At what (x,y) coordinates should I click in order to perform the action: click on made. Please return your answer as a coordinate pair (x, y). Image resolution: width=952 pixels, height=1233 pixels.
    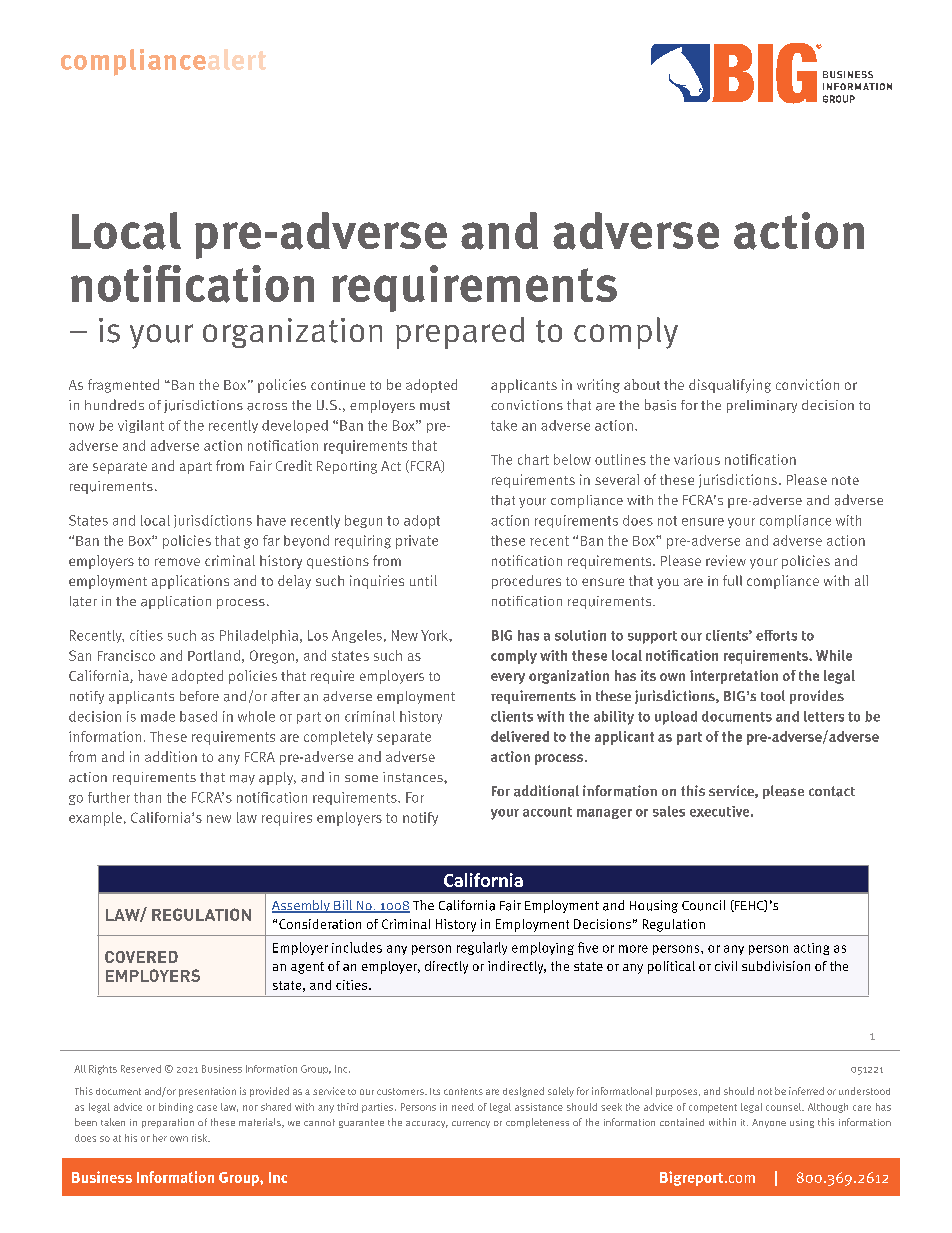
    Looking at the image, I should click on (158, 716).
